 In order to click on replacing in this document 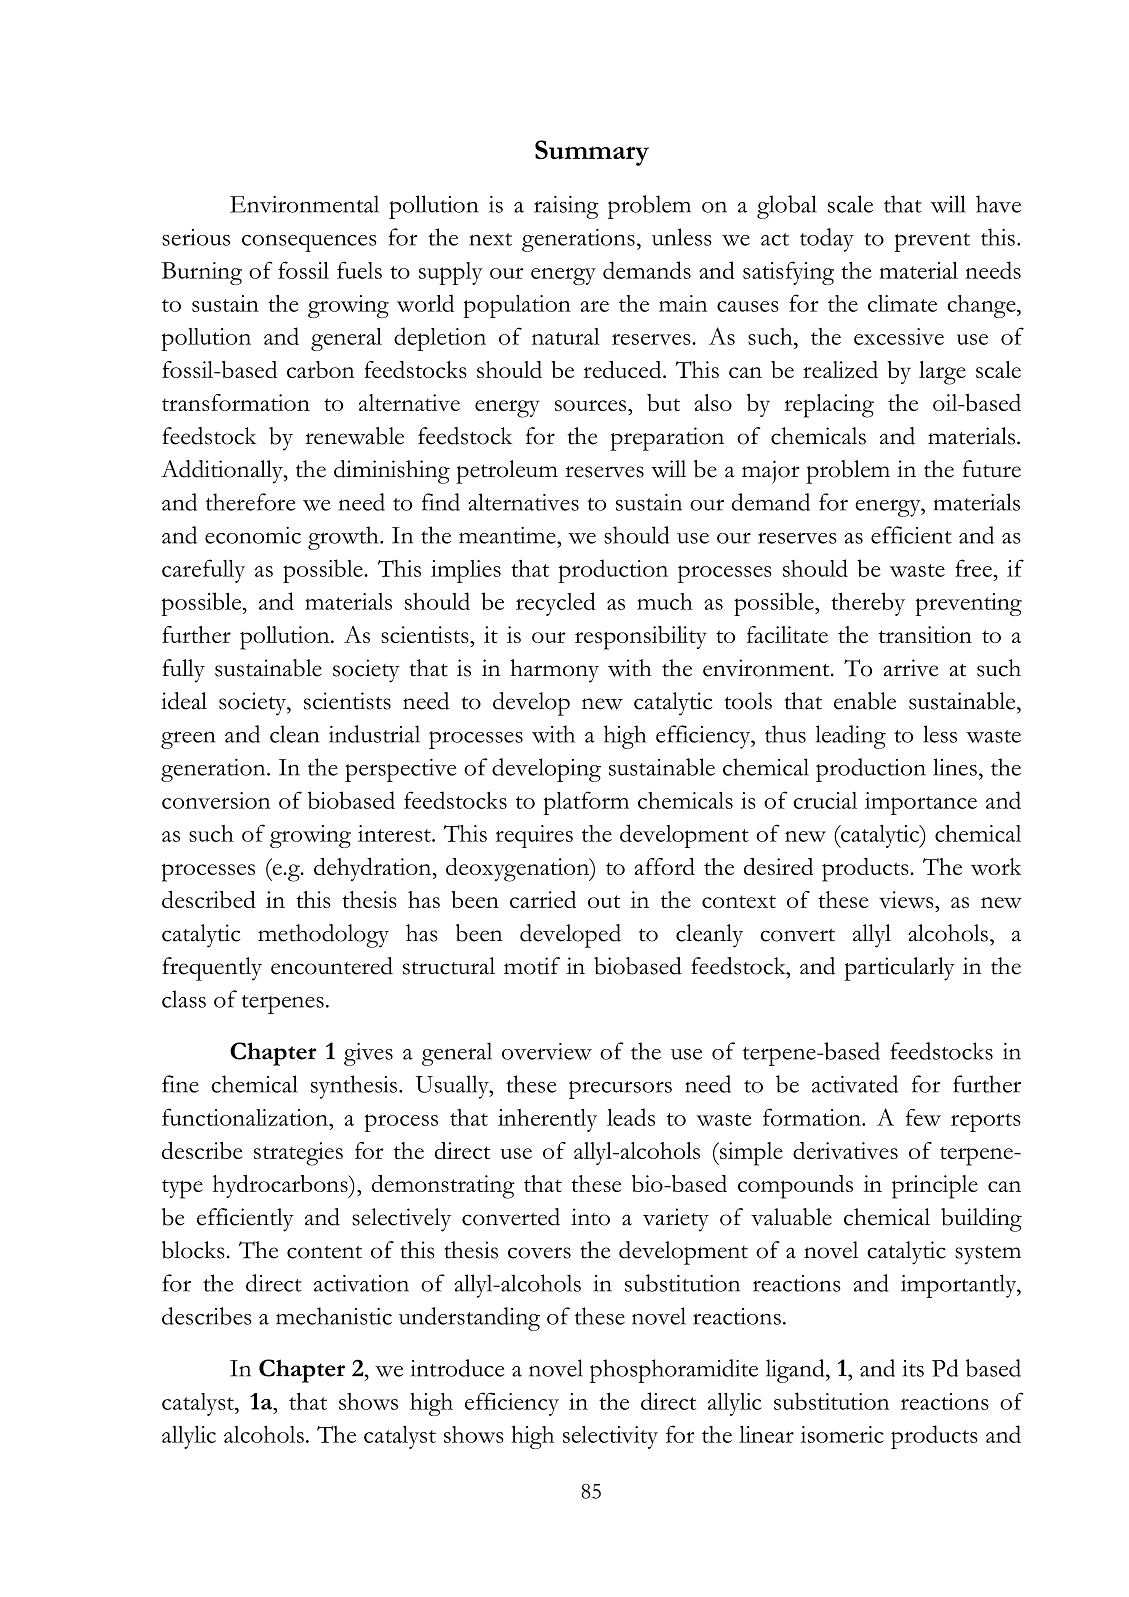, I will do `click(829, 406)`.
